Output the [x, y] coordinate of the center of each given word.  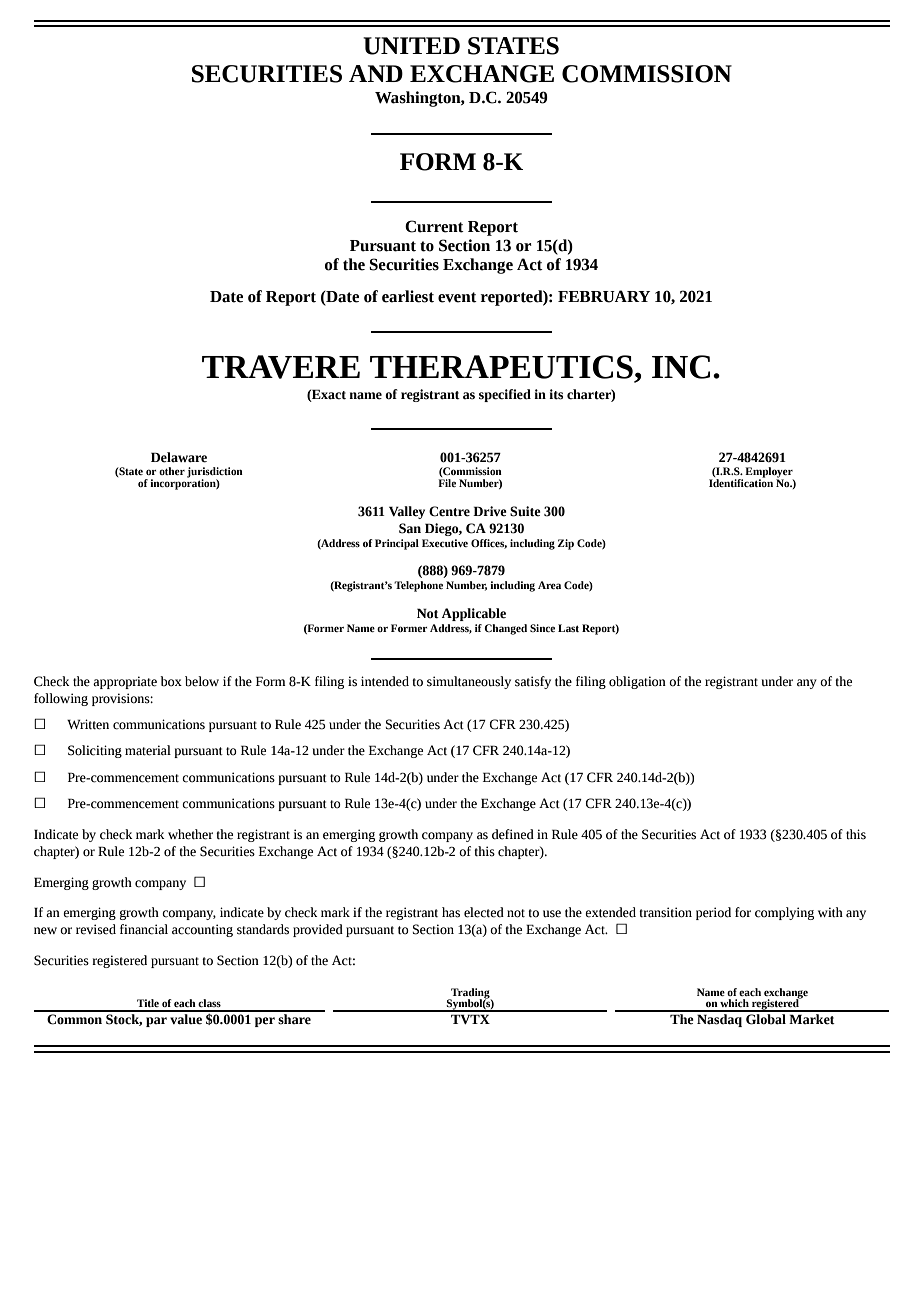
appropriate [125, 682]
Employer [769, 473]
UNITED [411, 46]
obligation [637, 682]
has [451, 912]
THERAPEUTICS [501, 367]
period [713, 913]
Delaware [179, 457]
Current [434, 226]
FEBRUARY [604, 296]
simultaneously [469, 682]
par [156, 1022]
